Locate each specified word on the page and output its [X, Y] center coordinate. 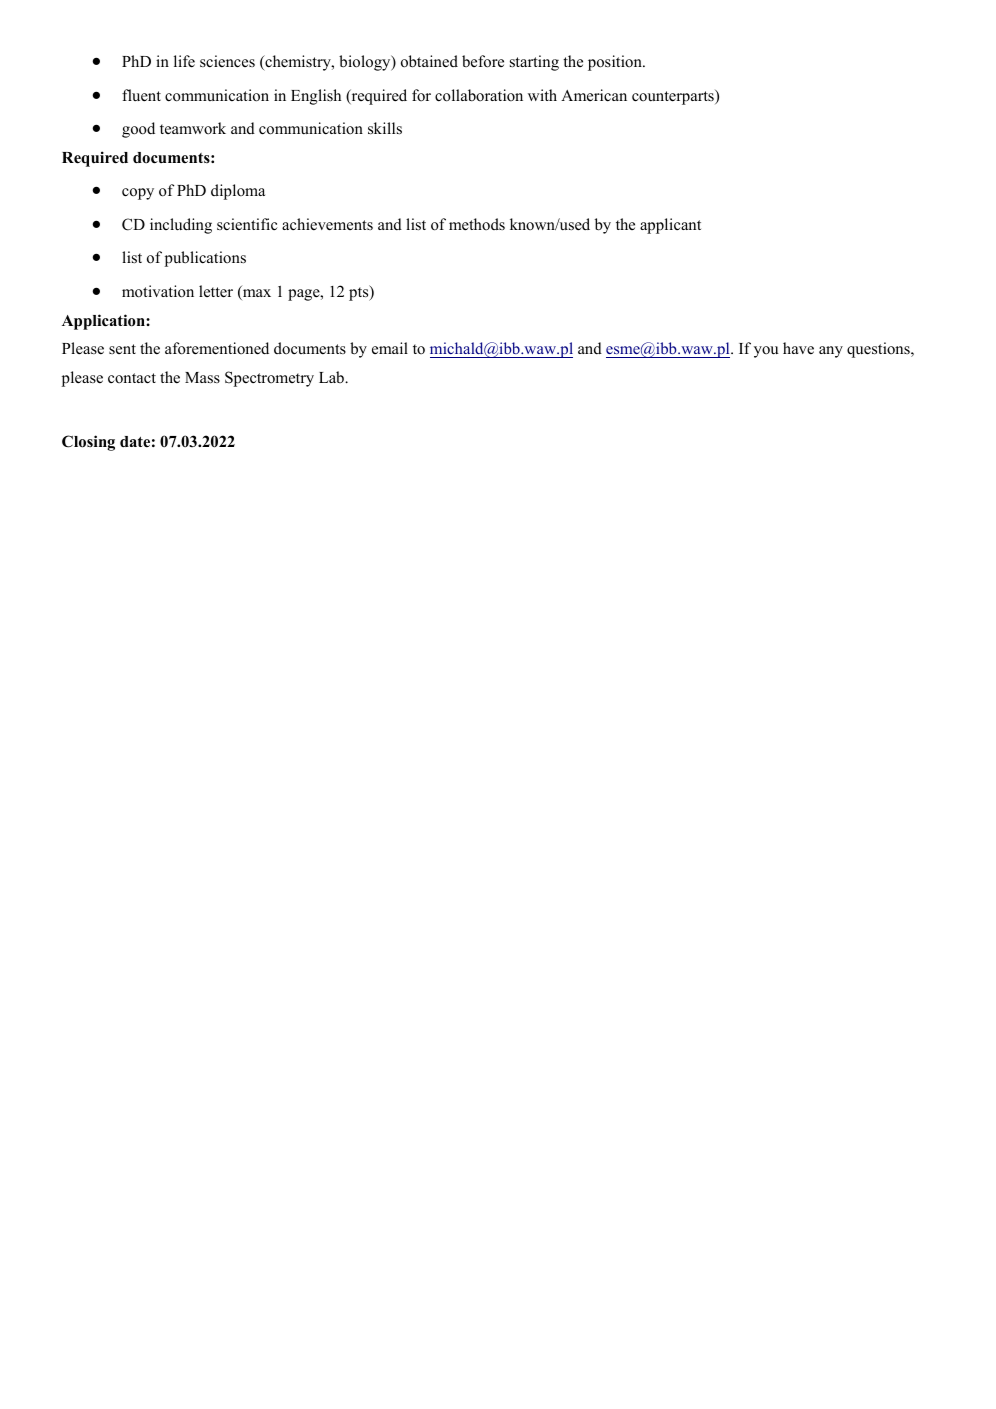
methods [477, 224]
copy [138, 194]
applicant [670, 226]
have [798, 348]
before [483, 61]
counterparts [674, 97]
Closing [88, 443]
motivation [158, 291]
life [184, 61]
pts [360, 293]
